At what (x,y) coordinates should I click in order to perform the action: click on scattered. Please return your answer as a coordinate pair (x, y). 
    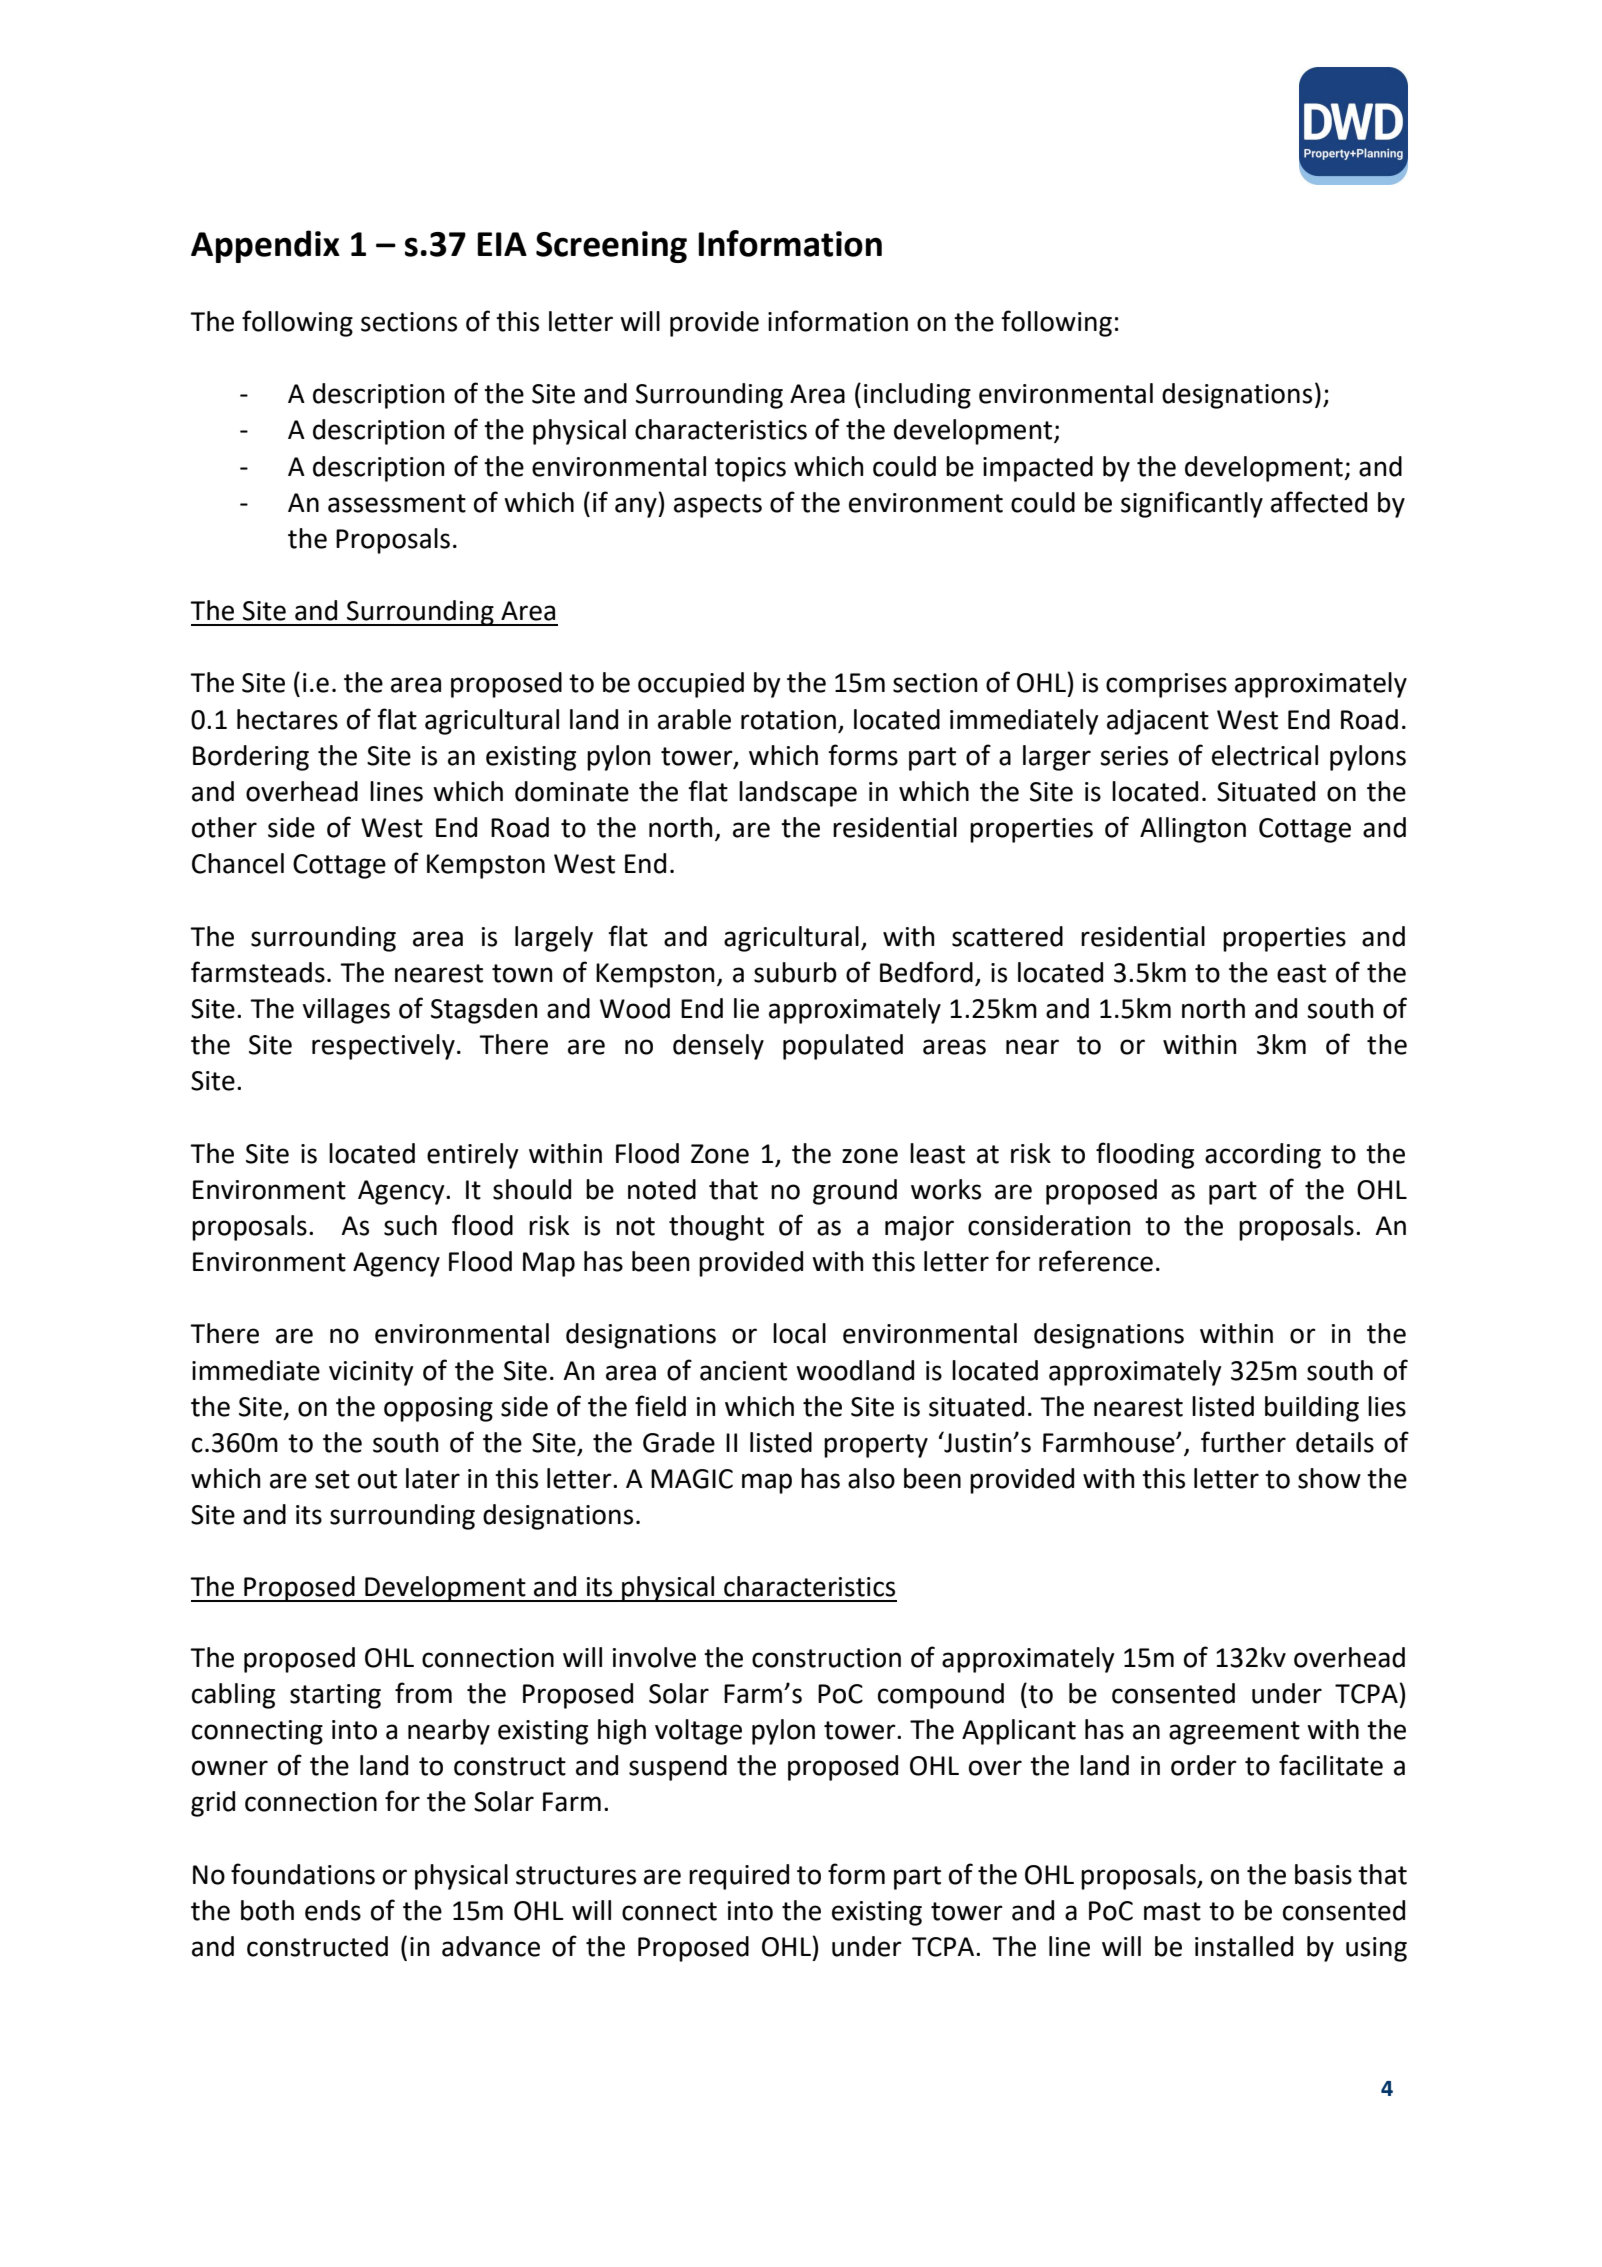
    Looking at the image, I should click on (1007, 936).
